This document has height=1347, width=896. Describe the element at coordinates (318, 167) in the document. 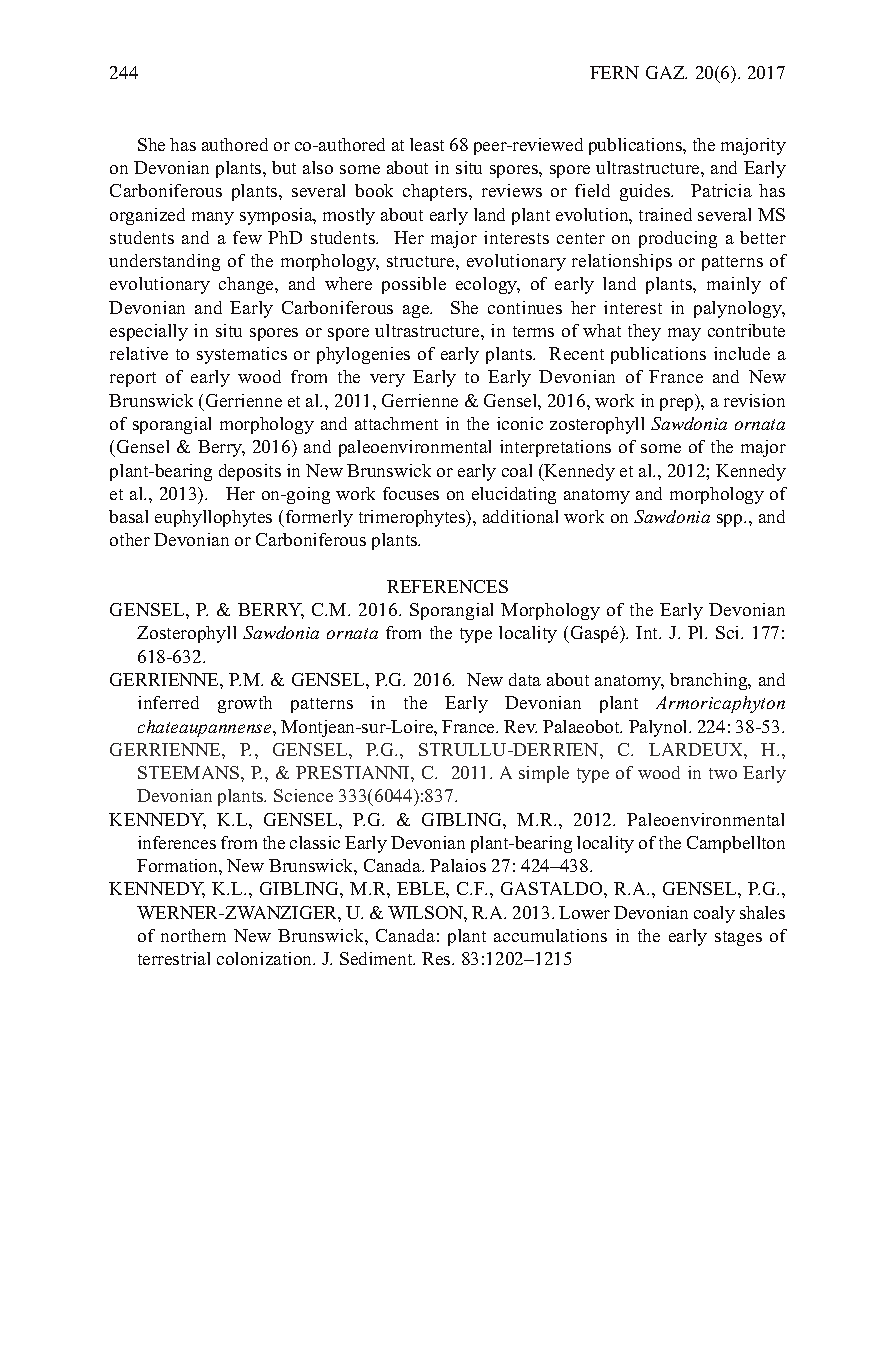

I see `also` at that location.
